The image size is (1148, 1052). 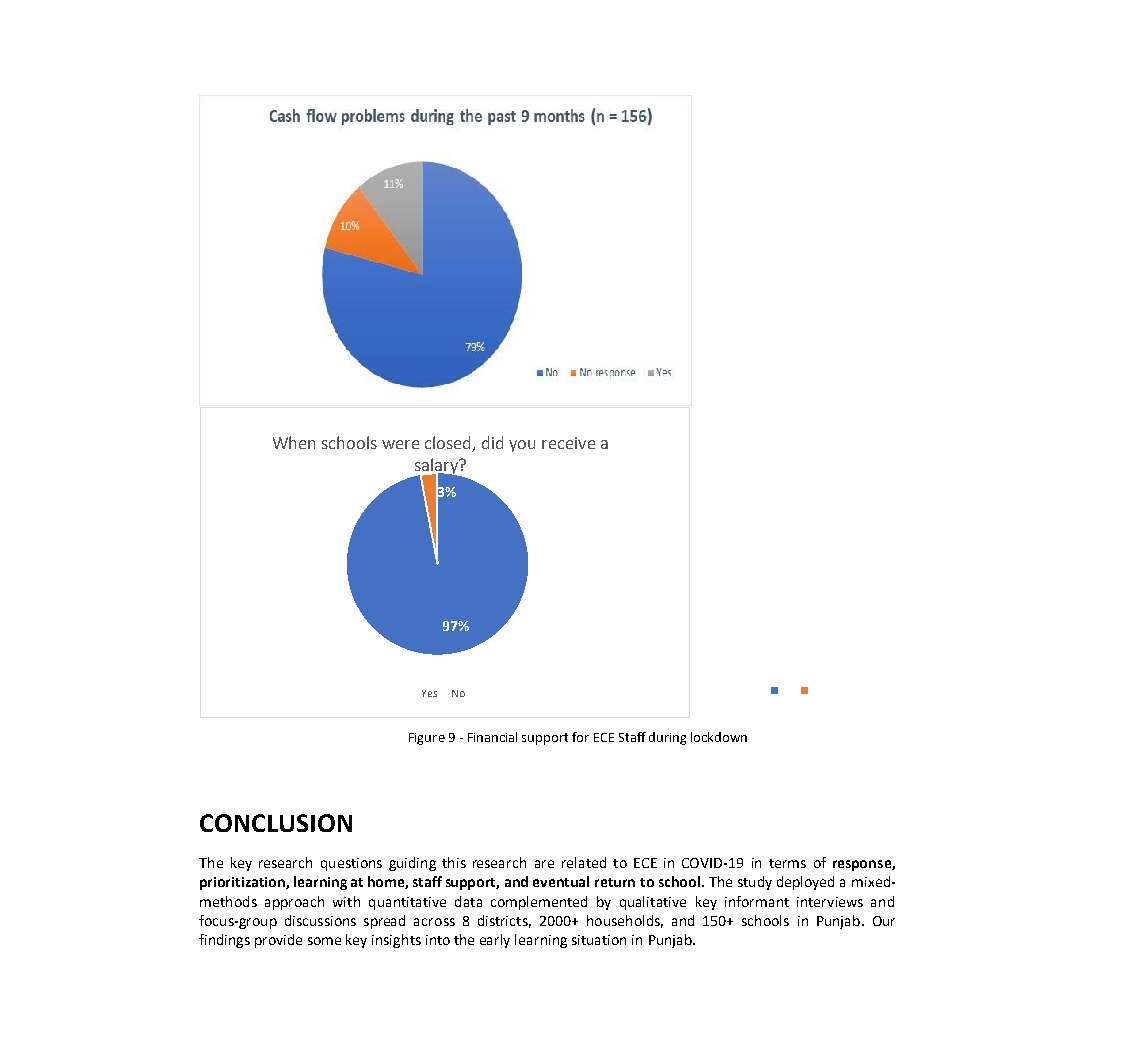 I want to click on When, so click(x=294, y=442).
